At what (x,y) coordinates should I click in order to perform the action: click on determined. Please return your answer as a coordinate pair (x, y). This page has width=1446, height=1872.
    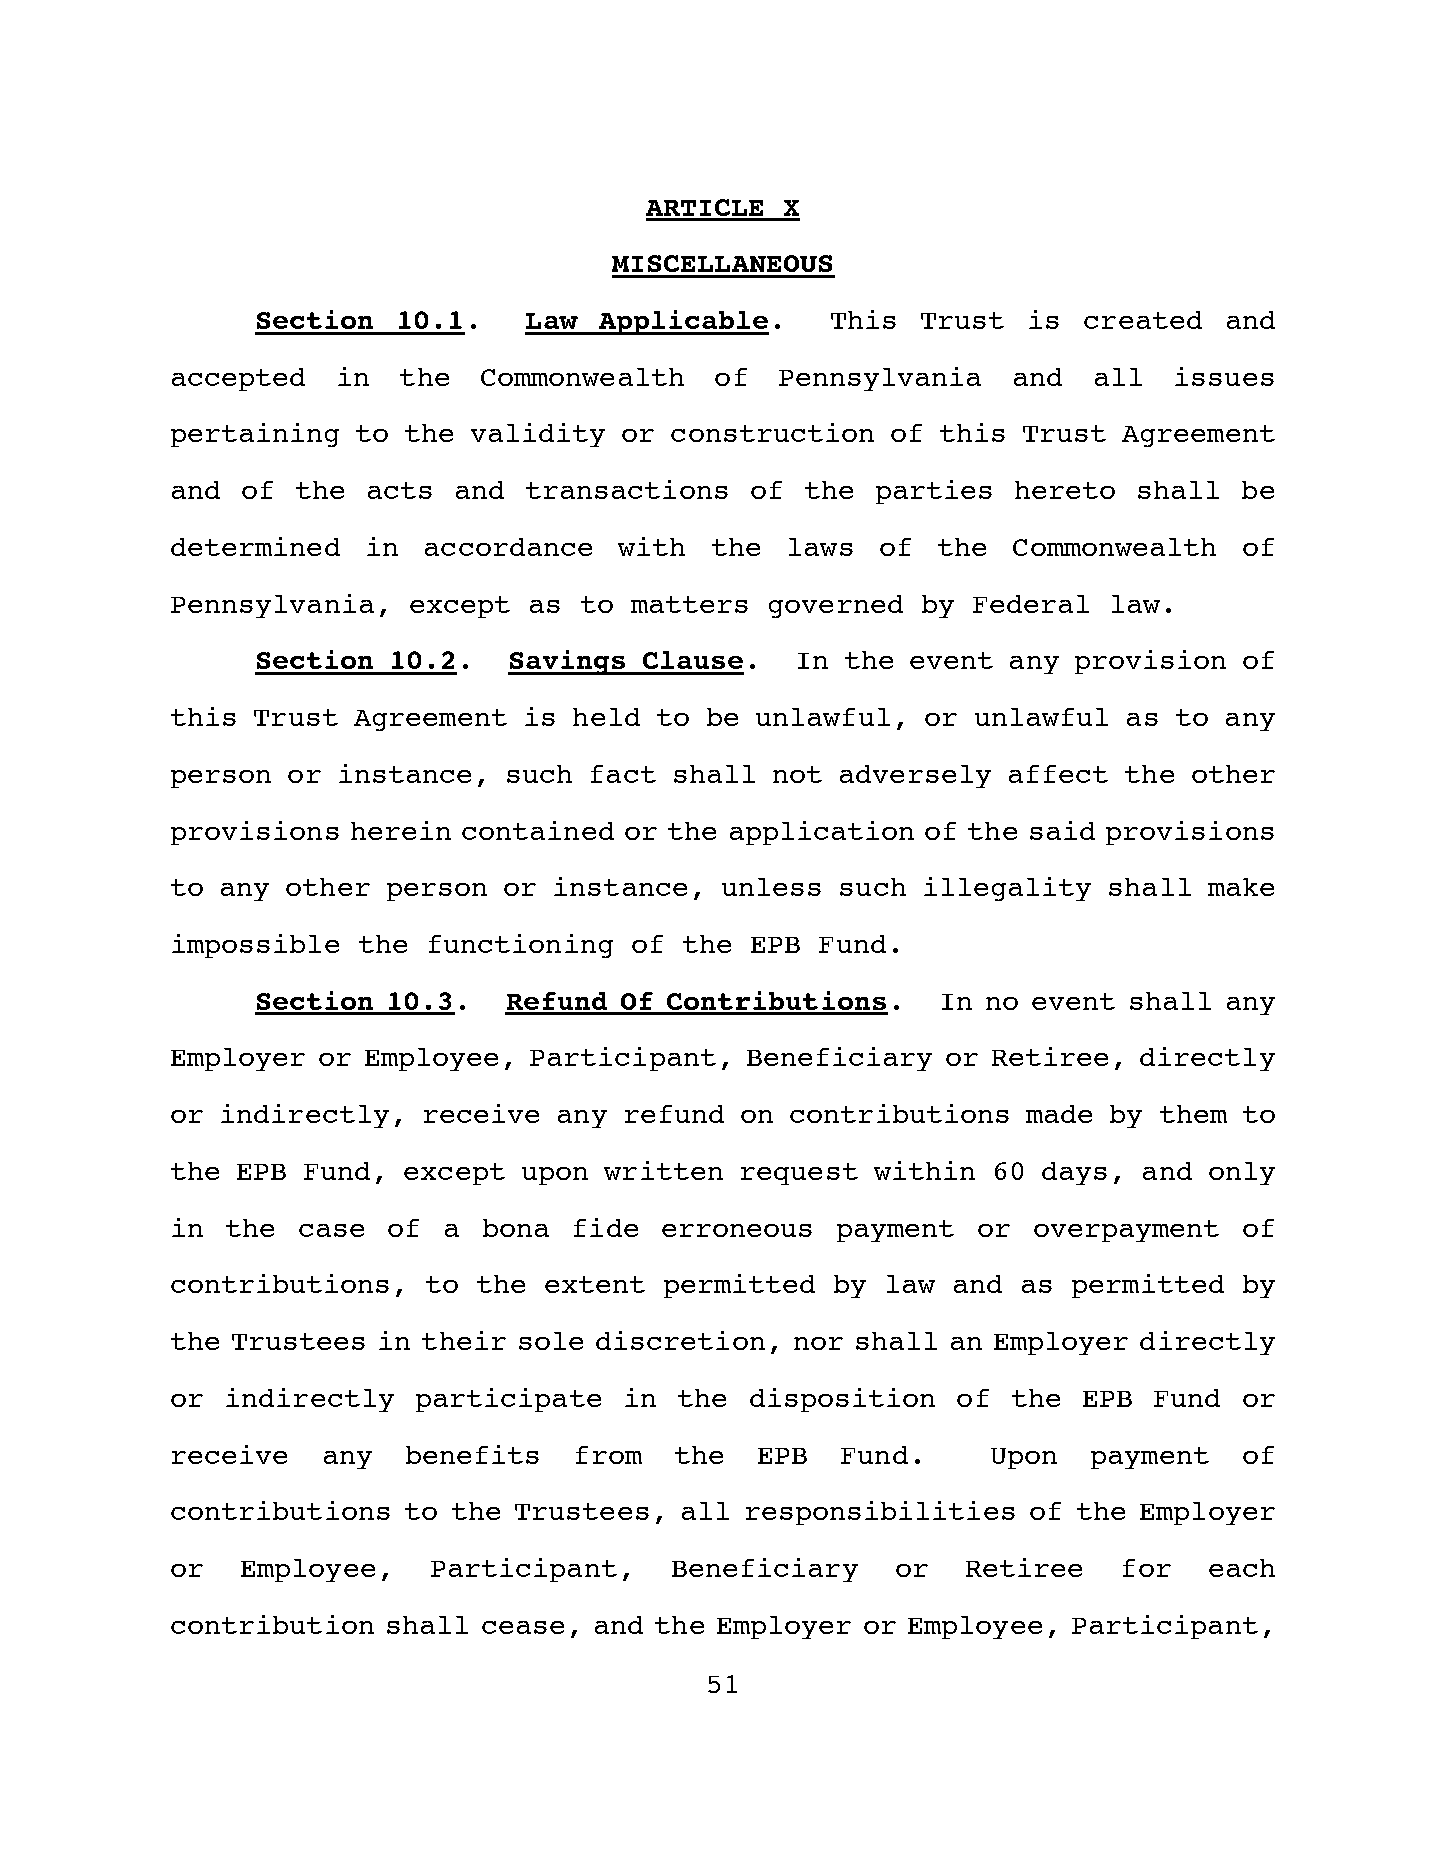
    Looking at the image, I should click on (255, 546).
